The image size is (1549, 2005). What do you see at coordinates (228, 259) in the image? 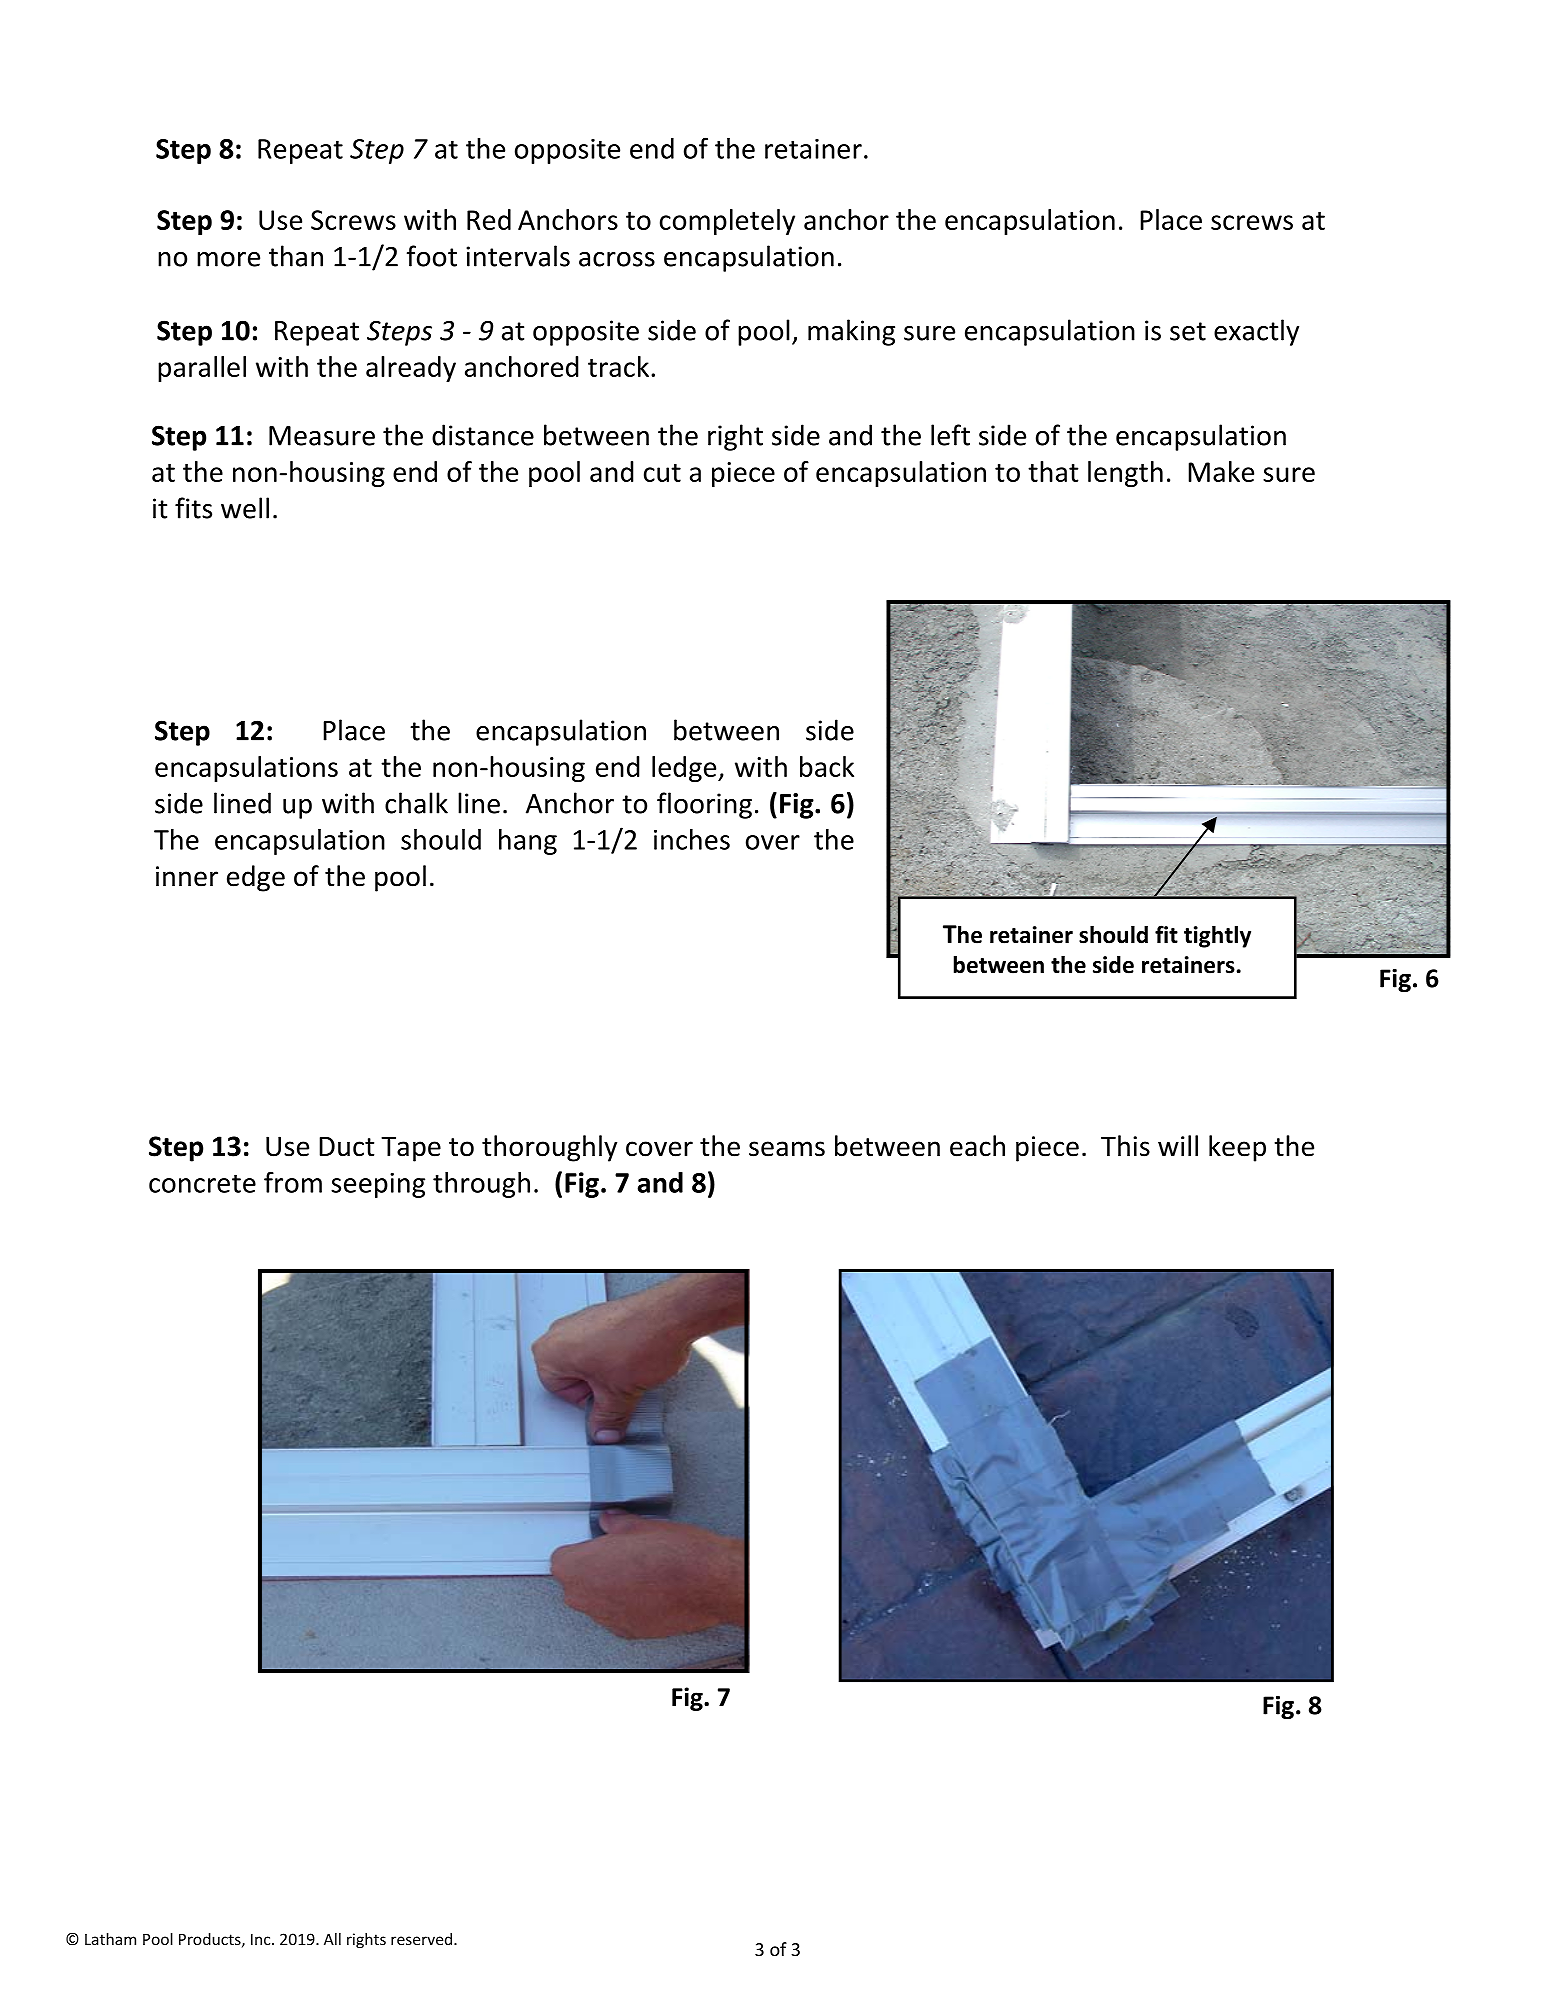
I see `more` at bounding box center [228, 259].
